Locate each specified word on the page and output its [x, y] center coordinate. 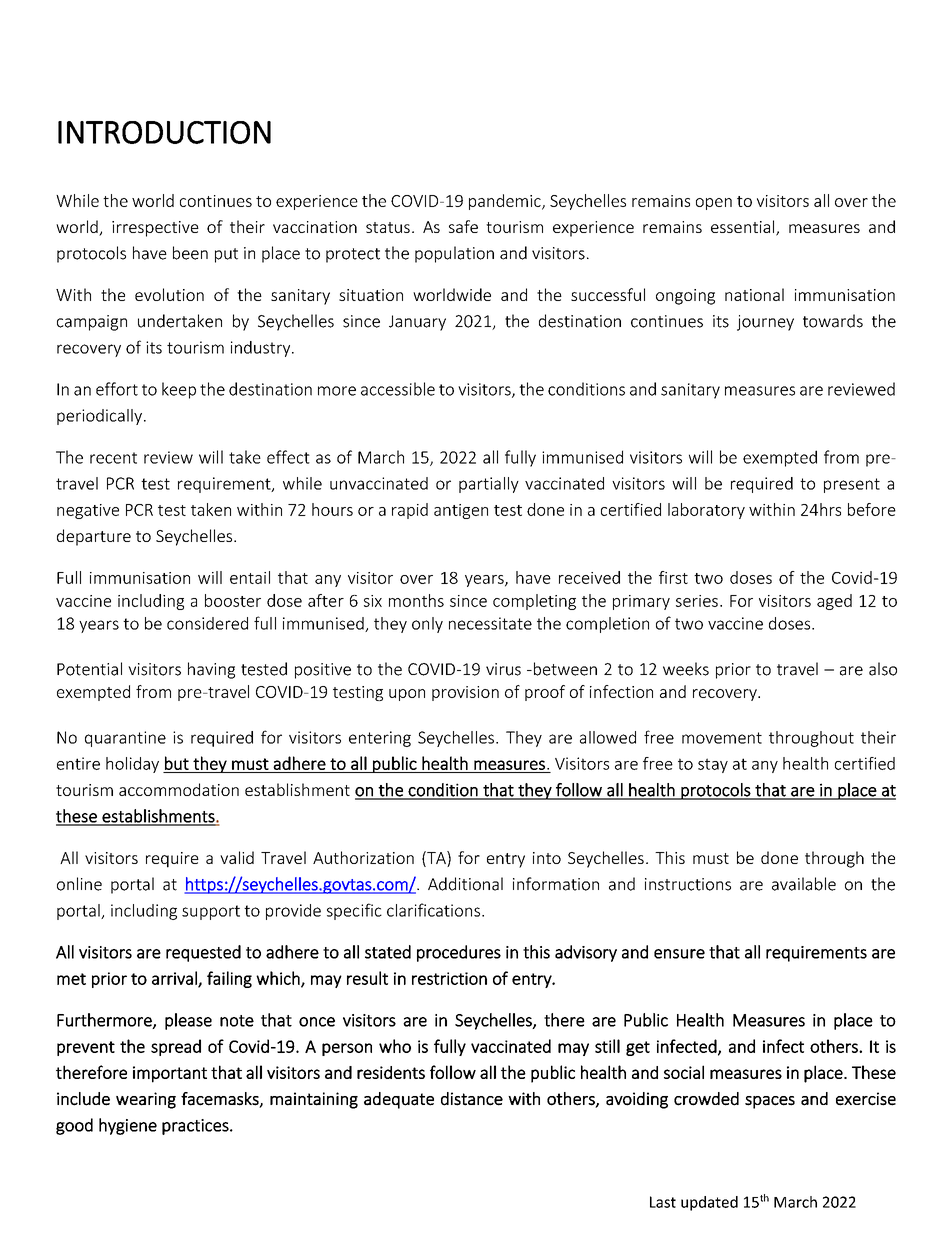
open [714, 204]
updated [709, 1203]
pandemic [506, 202]
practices [196, 1127]
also [883, 669]
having [211, 670]
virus [503, 669]
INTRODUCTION [164, 132]
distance [472, 1099]
